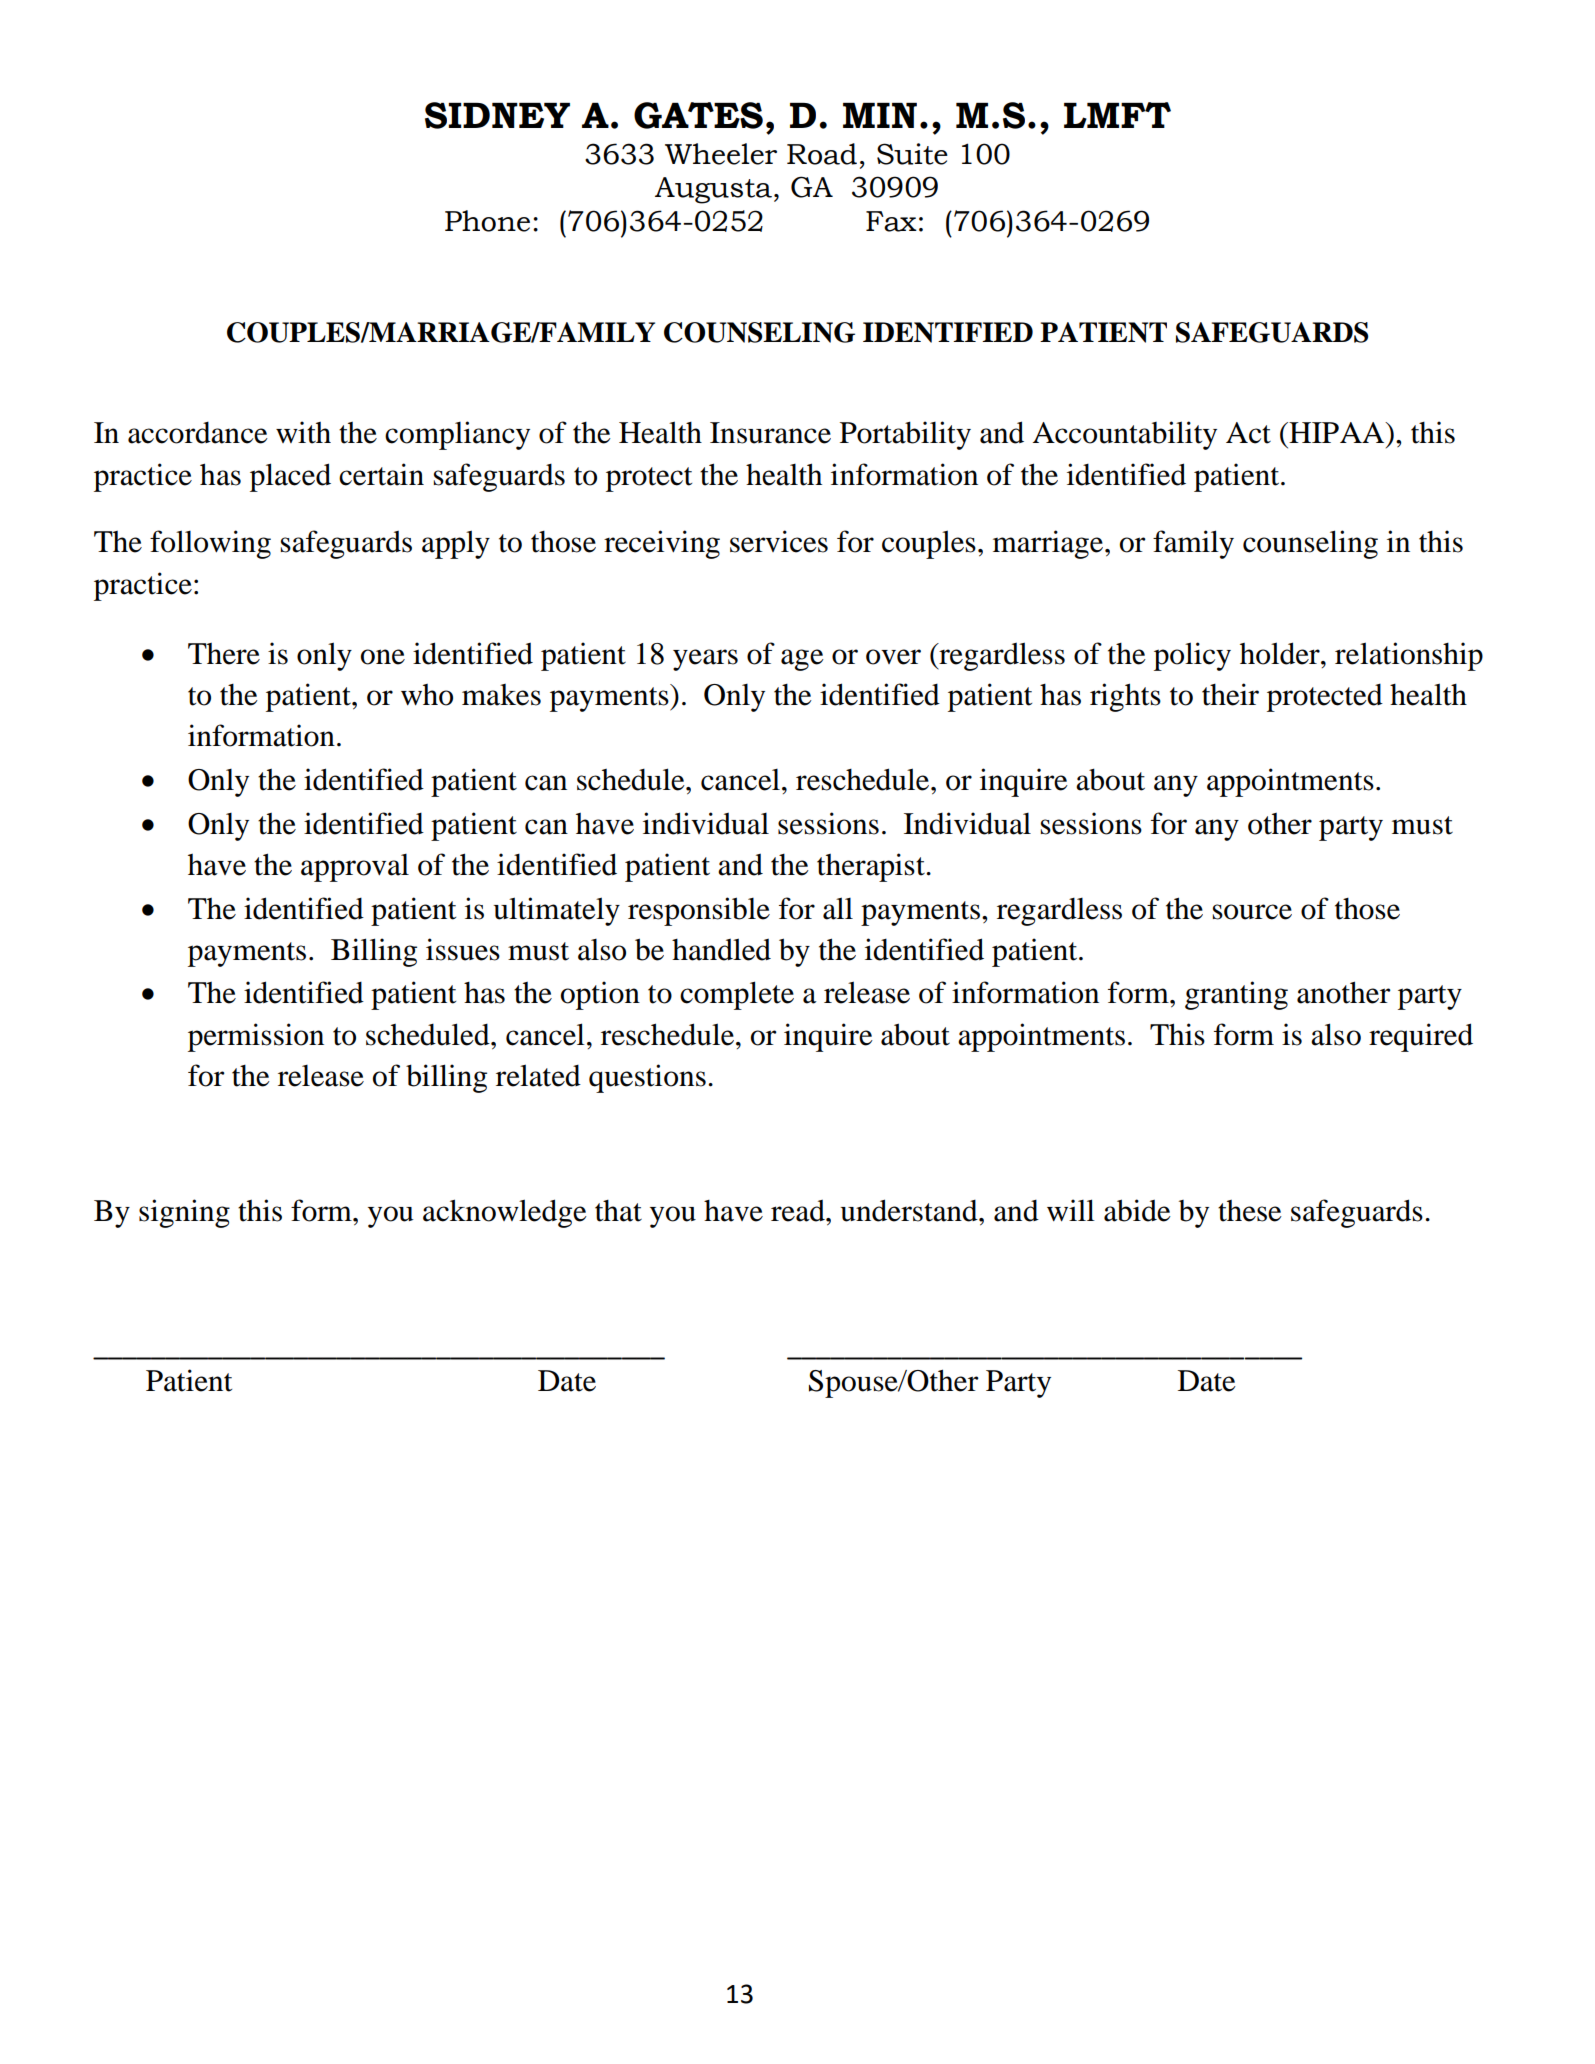 The width and height of the image is (1595, 2064). What do you see at coordinates (770, 433) in the image?
I see `Insurance` at bounding box center [770, 433].
